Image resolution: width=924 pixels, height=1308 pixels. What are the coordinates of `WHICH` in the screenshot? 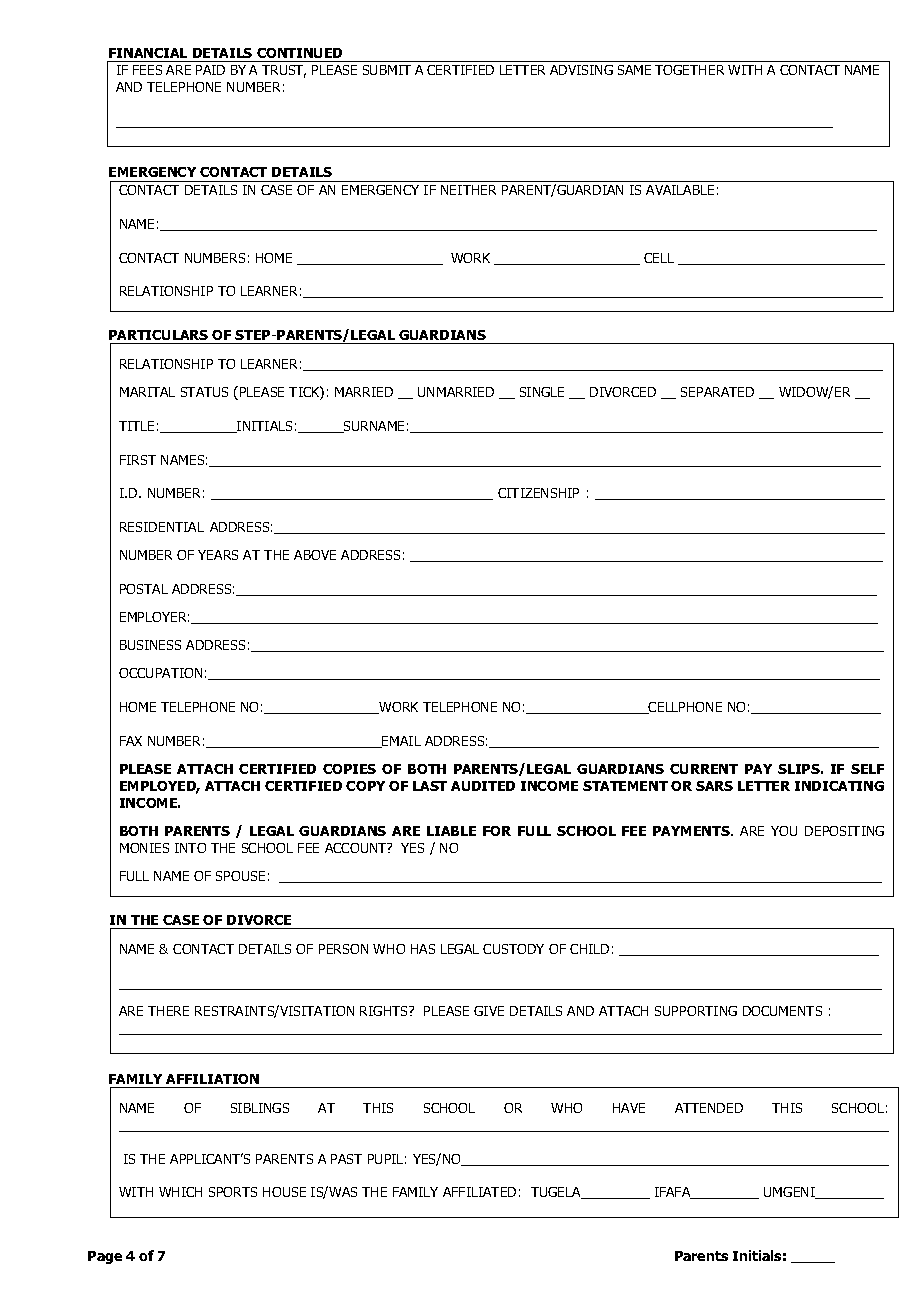 It's located at (180, 1192).
